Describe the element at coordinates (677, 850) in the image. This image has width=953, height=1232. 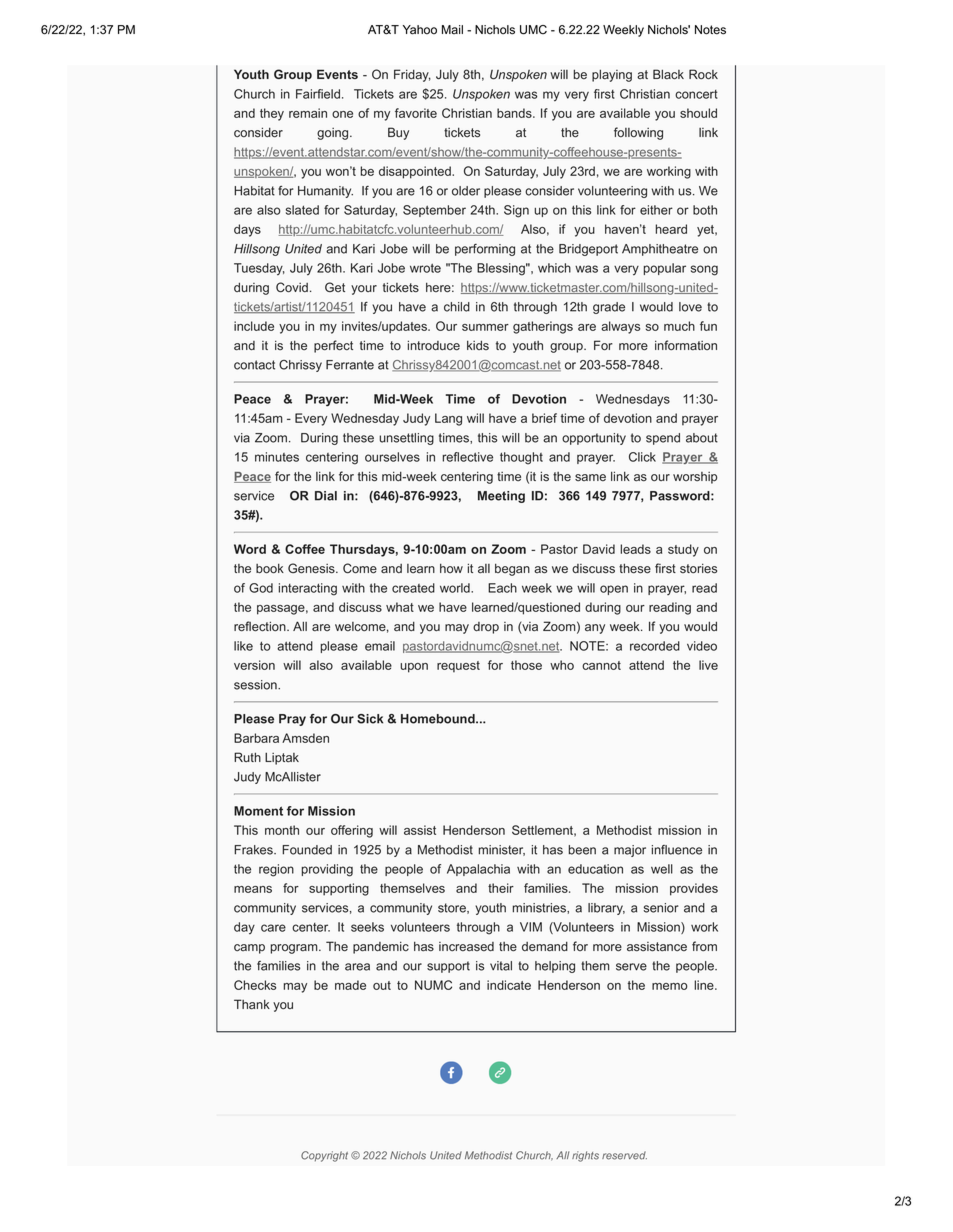
I see `influence` at that location.
